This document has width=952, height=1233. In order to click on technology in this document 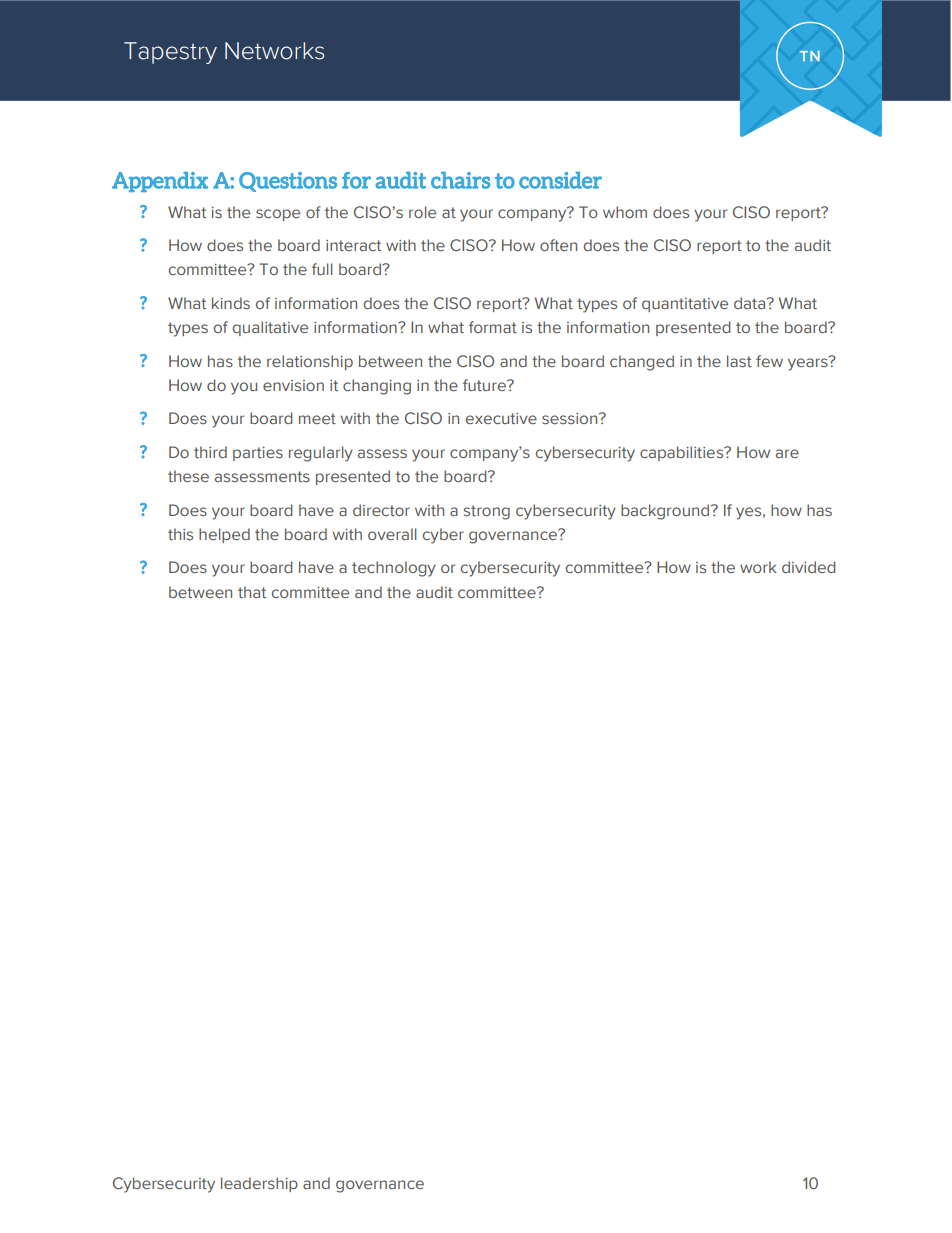, I will do `click(394, 569)`.
